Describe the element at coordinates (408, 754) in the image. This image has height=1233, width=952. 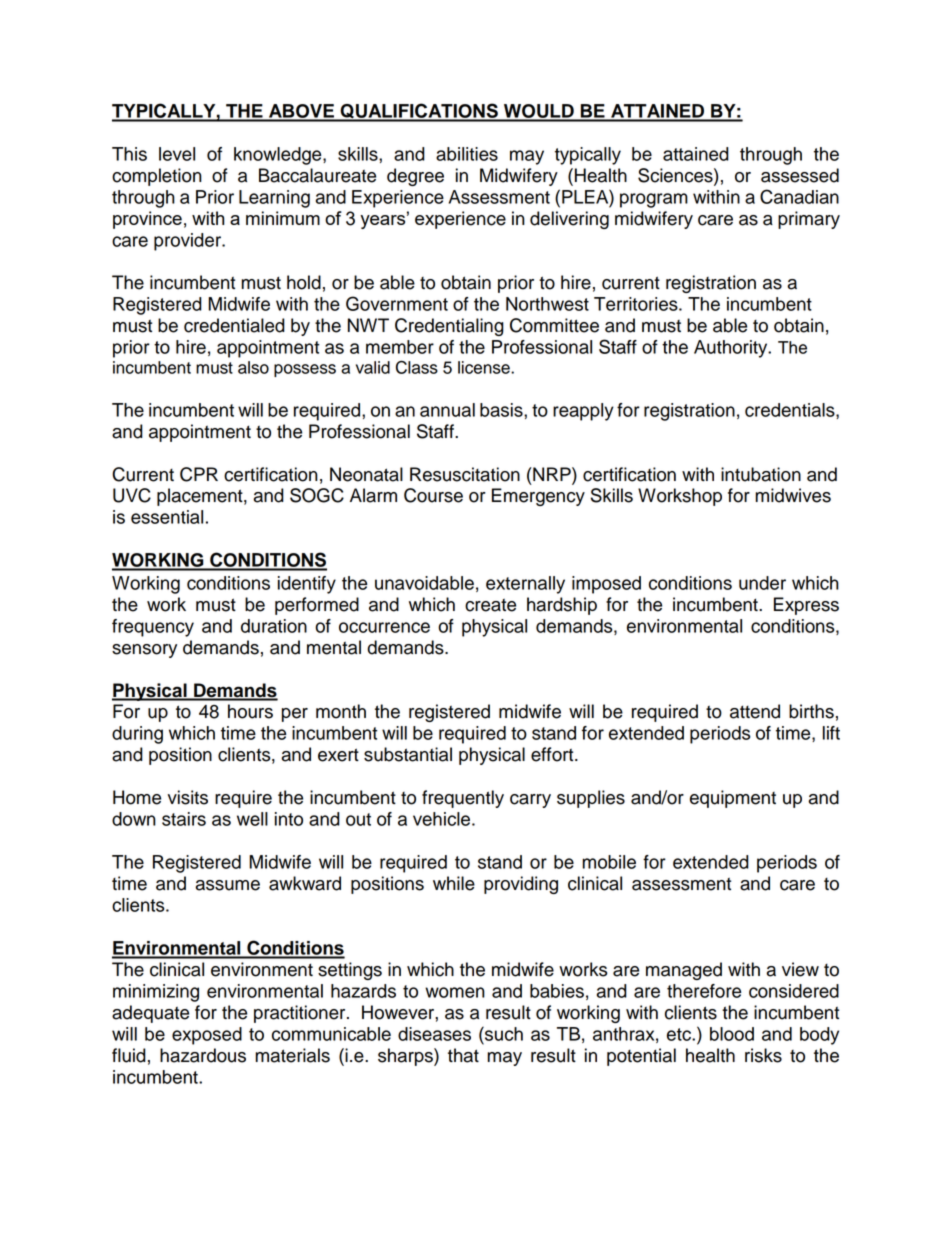
I see `substantial` at that location.
